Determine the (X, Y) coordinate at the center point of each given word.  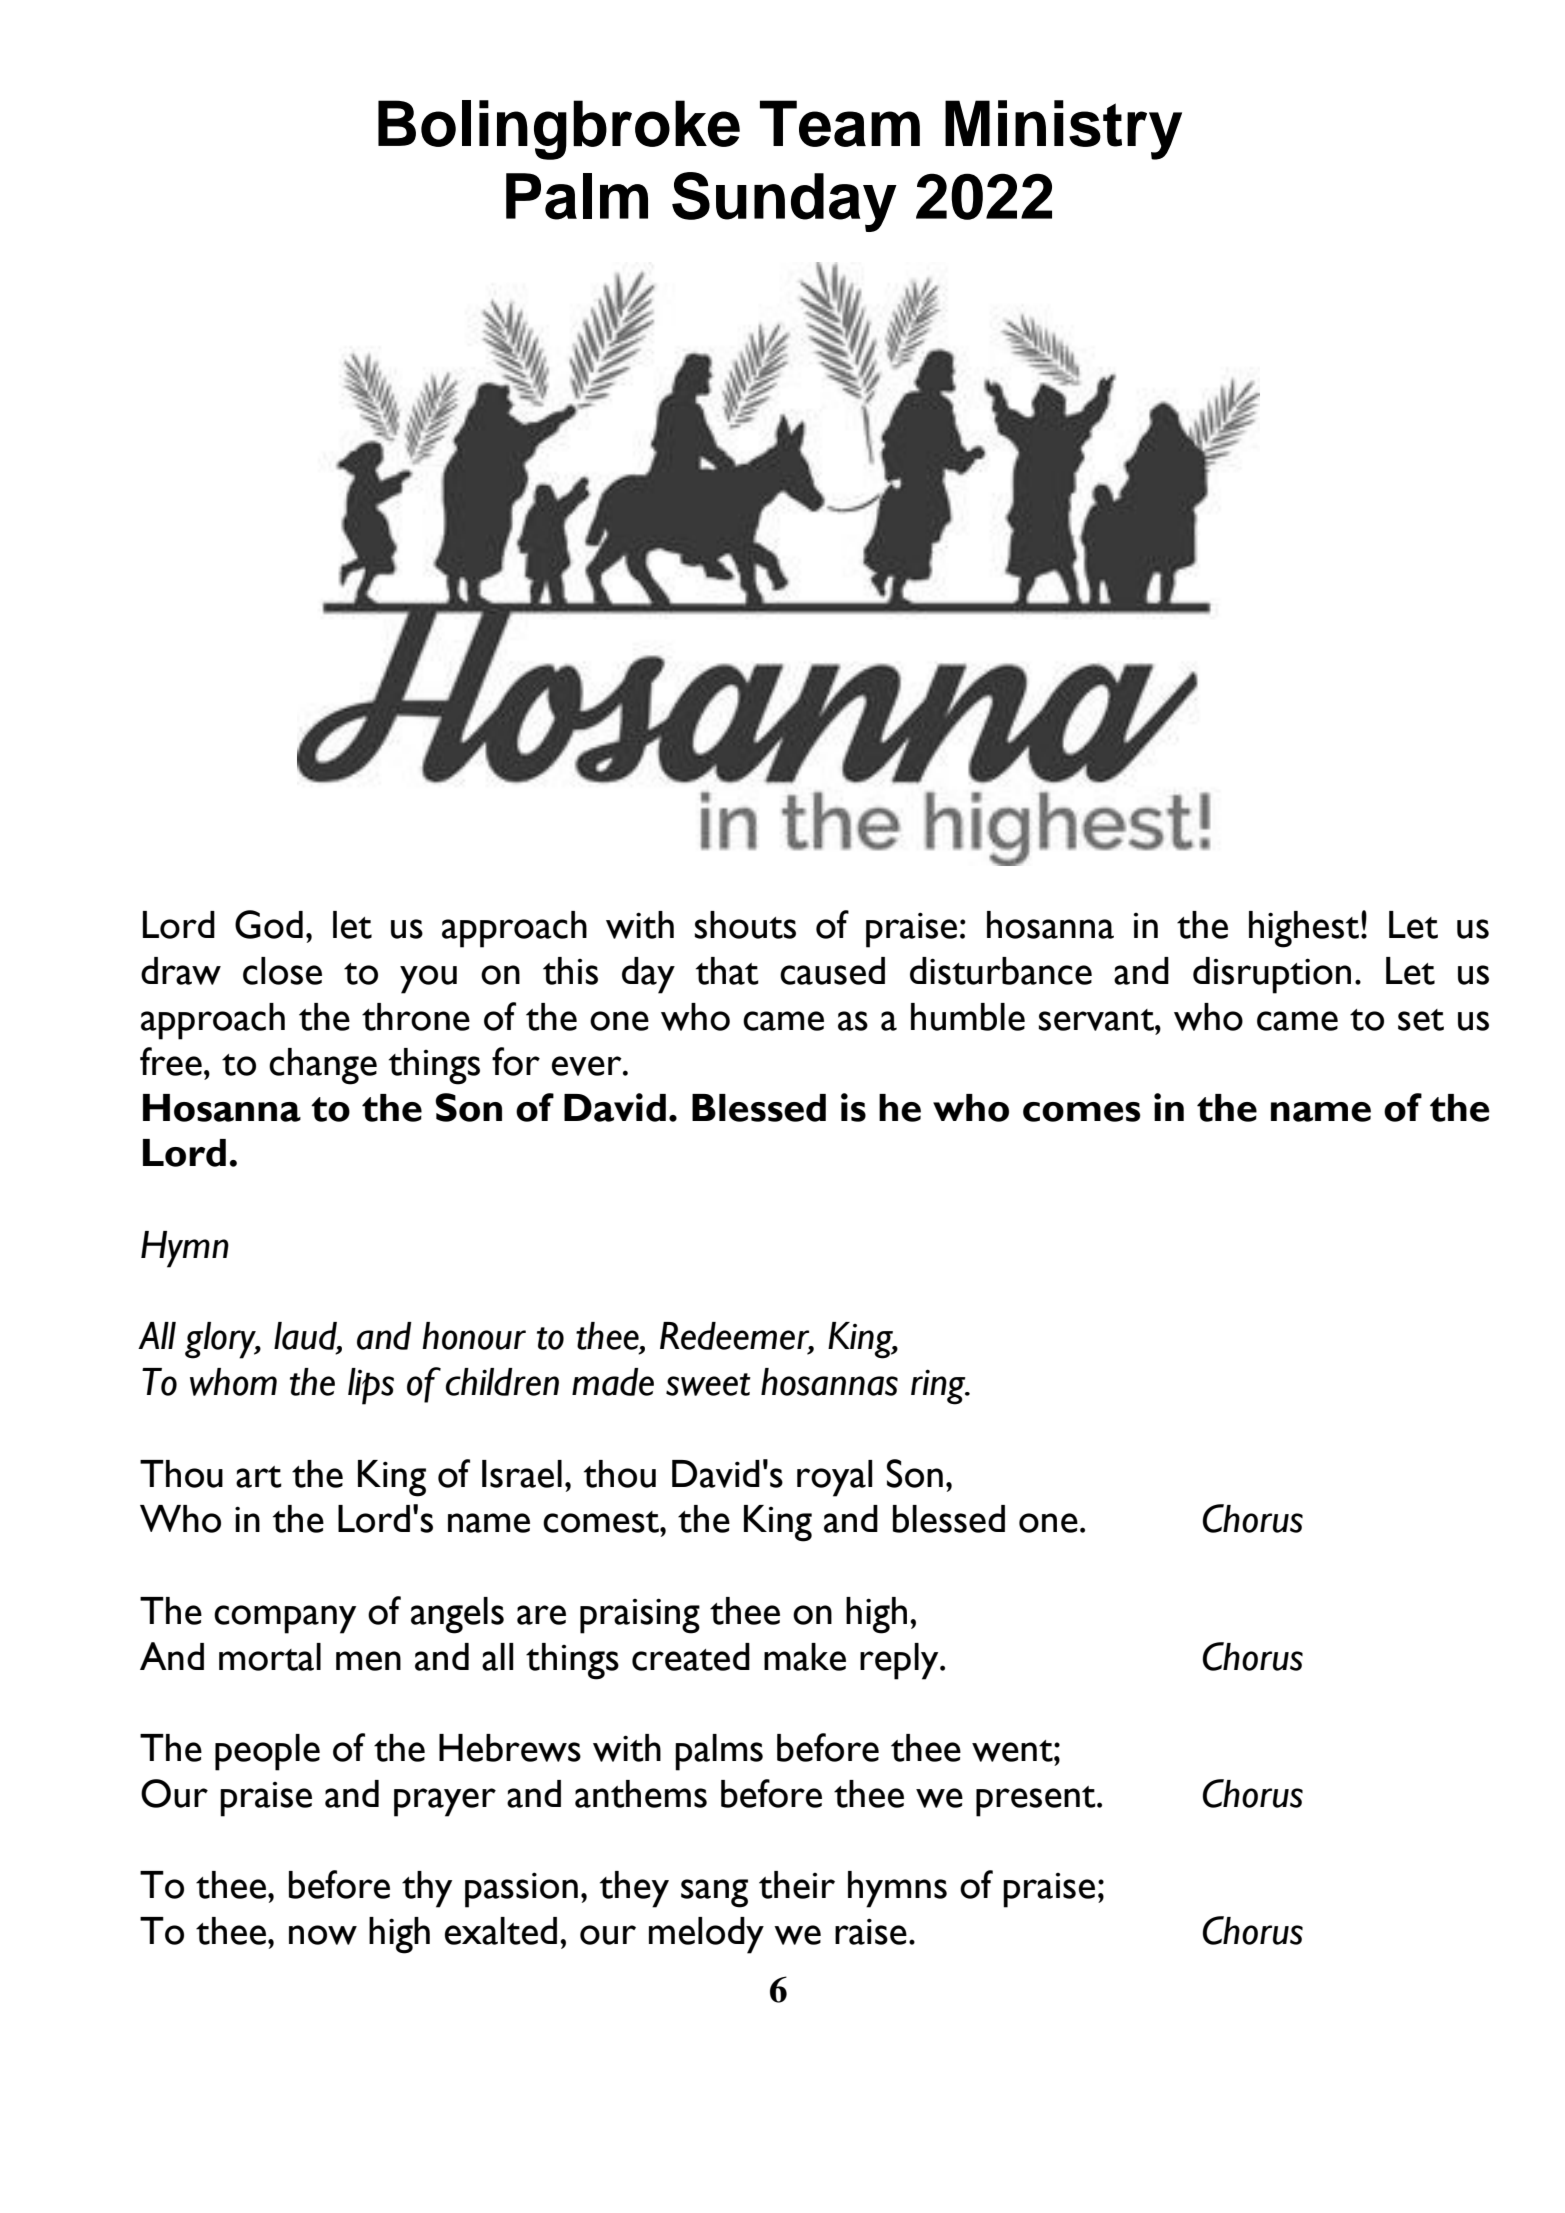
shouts (745, 925)
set (1421, 1020)
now (323, 1935)
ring (939, 1387)
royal (834, 1478)
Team (840, 123)
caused (832, 971)
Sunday (784, 202)
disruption (1272, 975)
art (259, 1477)
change (323, 1066)
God (269, 924)
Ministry (1063, 130)
